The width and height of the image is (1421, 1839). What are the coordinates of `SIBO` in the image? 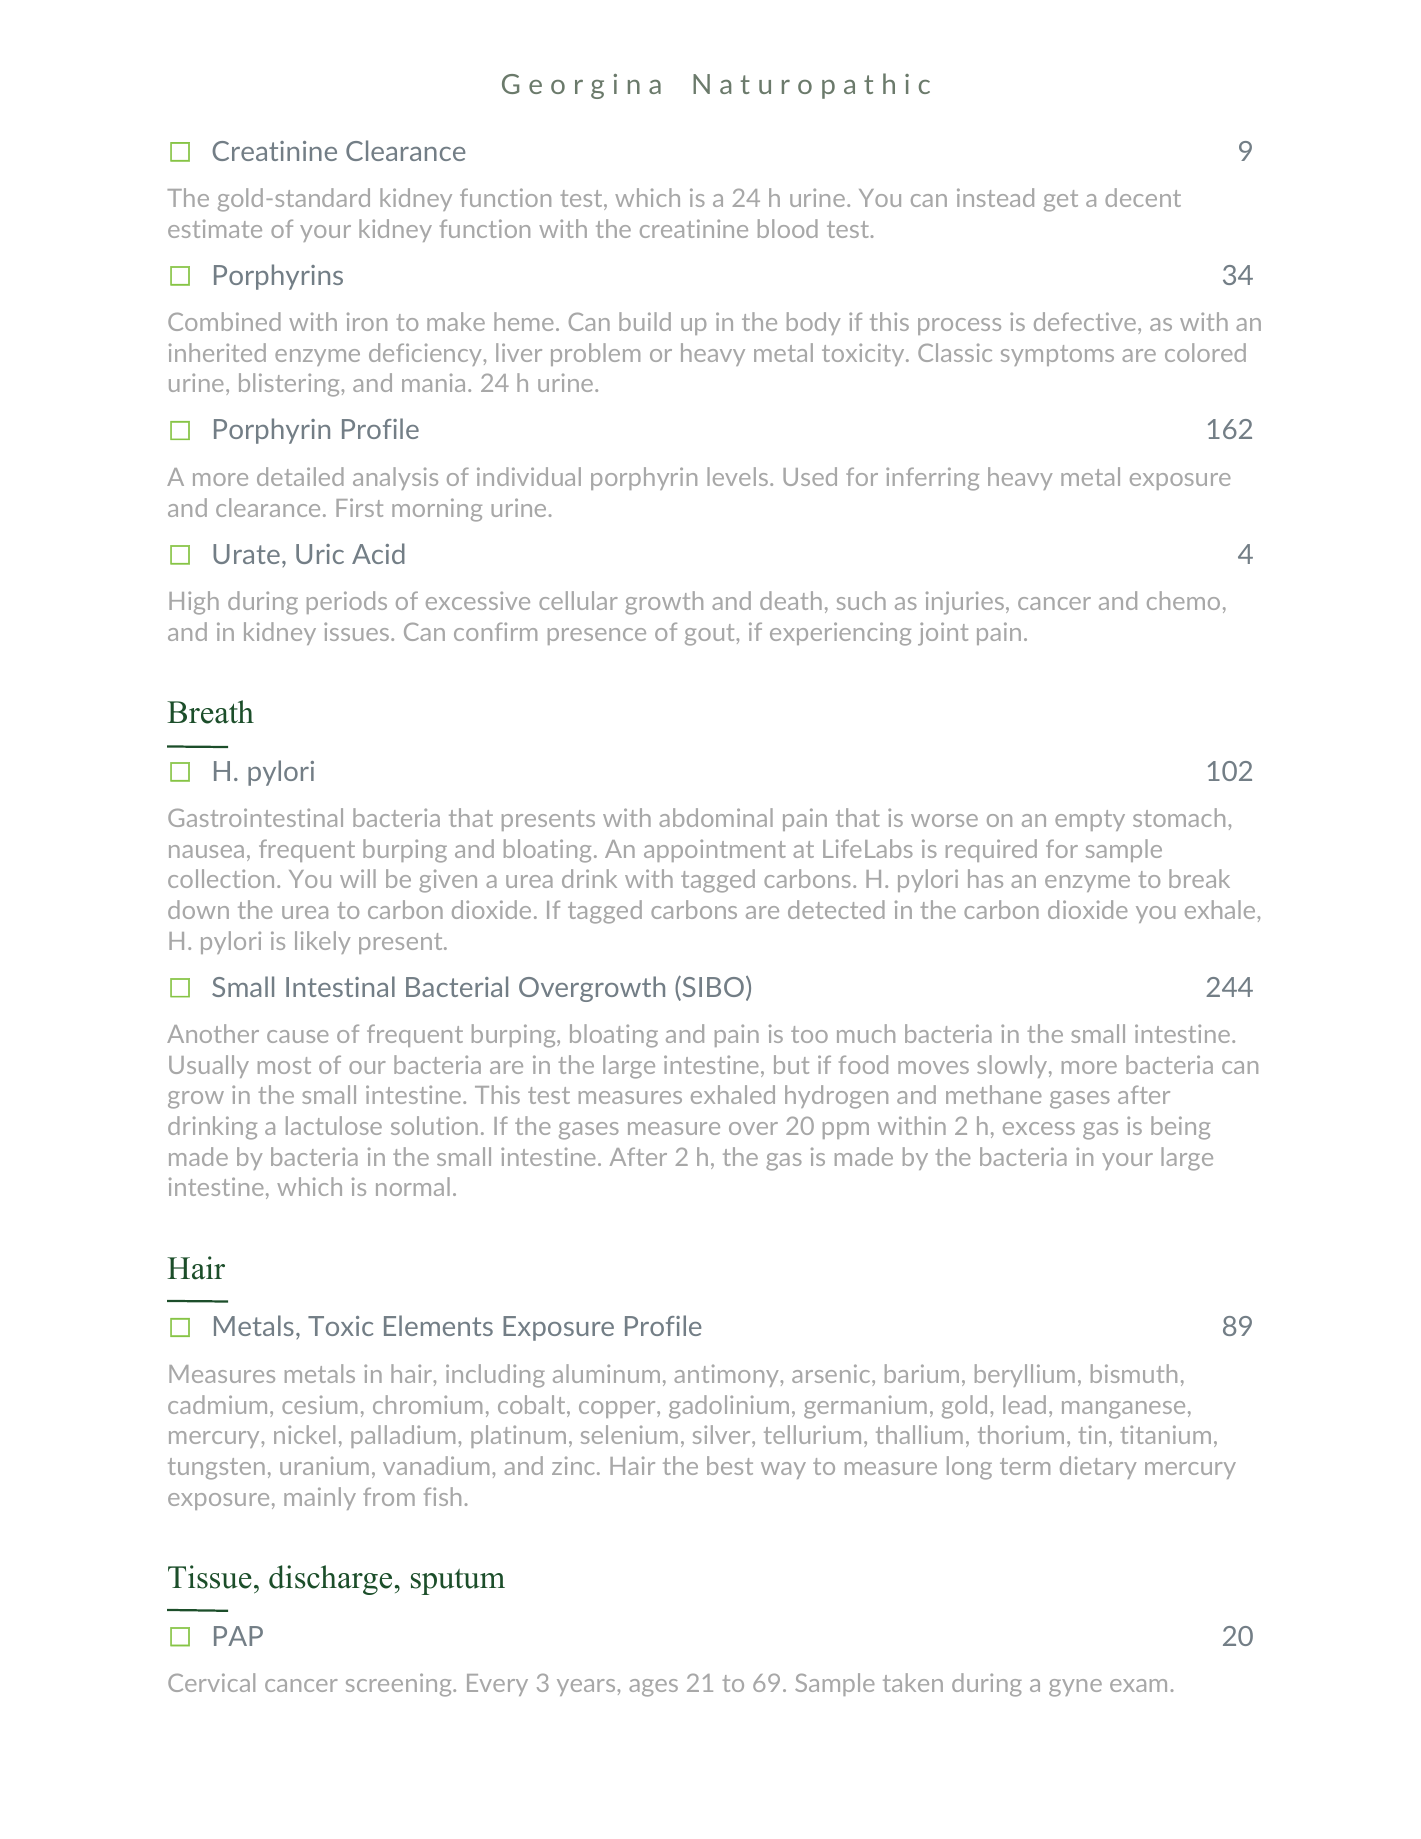 It's located at (712, 988).
